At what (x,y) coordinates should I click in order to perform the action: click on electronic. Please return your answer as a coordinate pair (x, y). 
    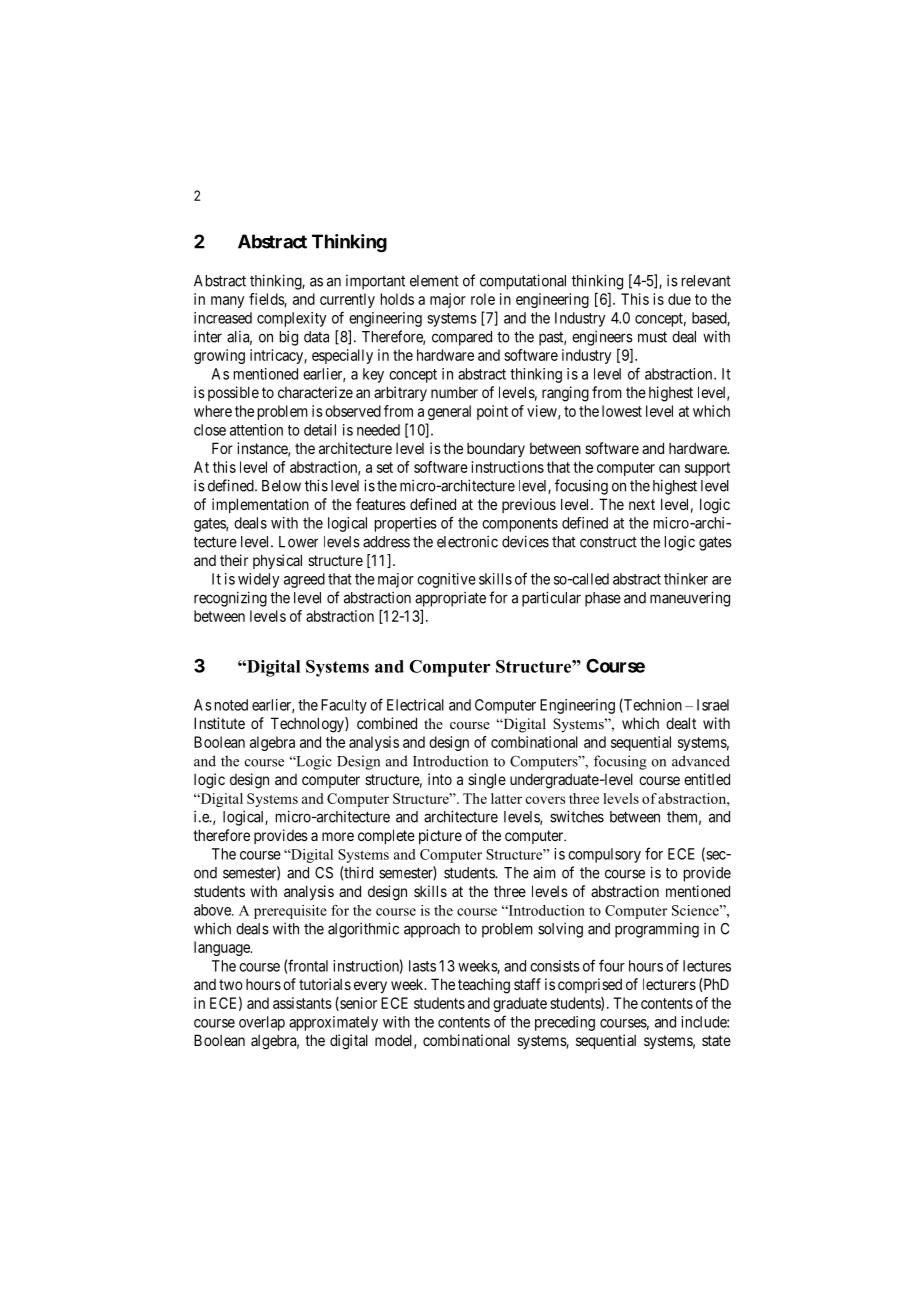
    Looking at the image, I should click on (467, 541).
